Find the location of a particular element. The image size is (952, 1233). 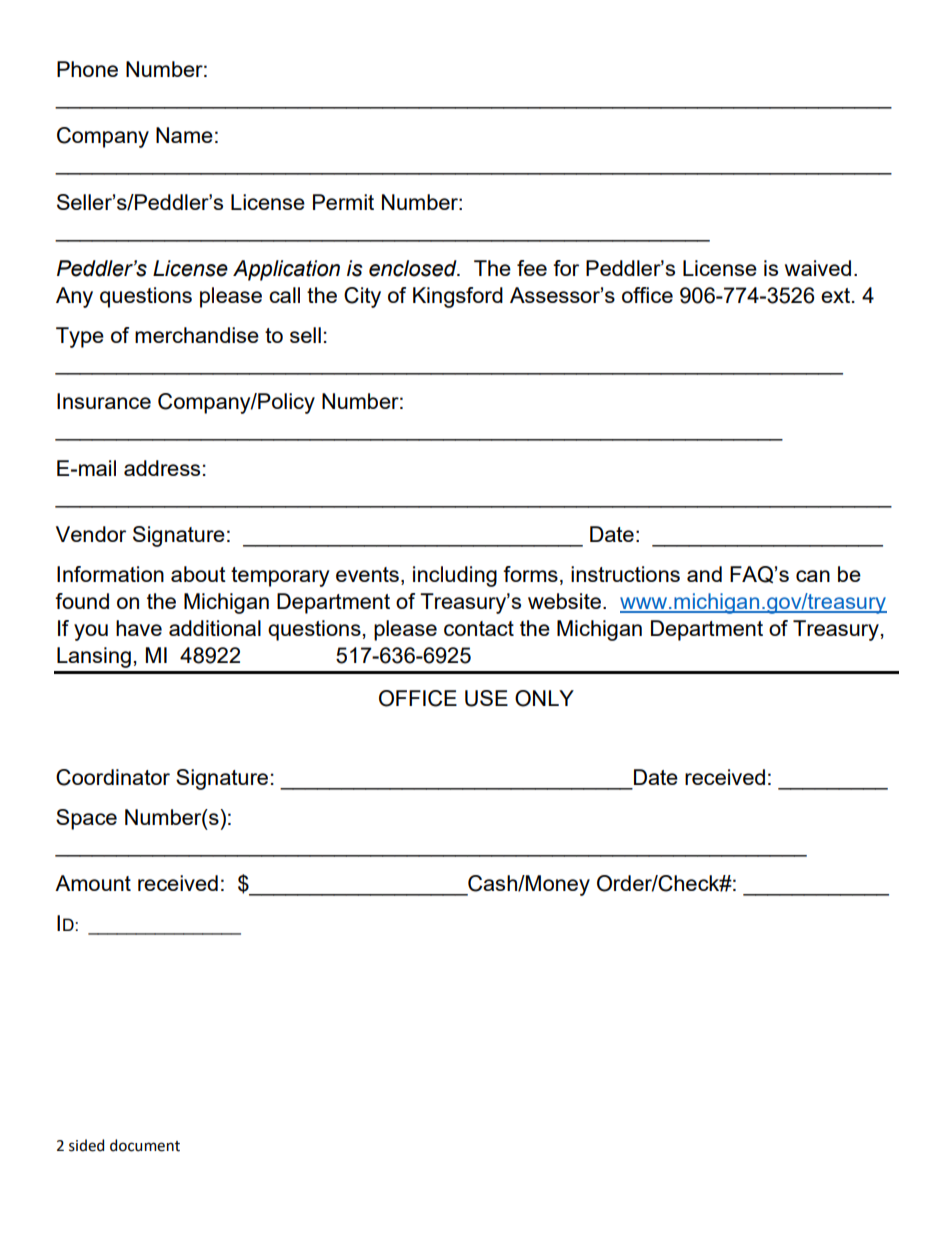

Amount is located at coordinates (93, 883).
